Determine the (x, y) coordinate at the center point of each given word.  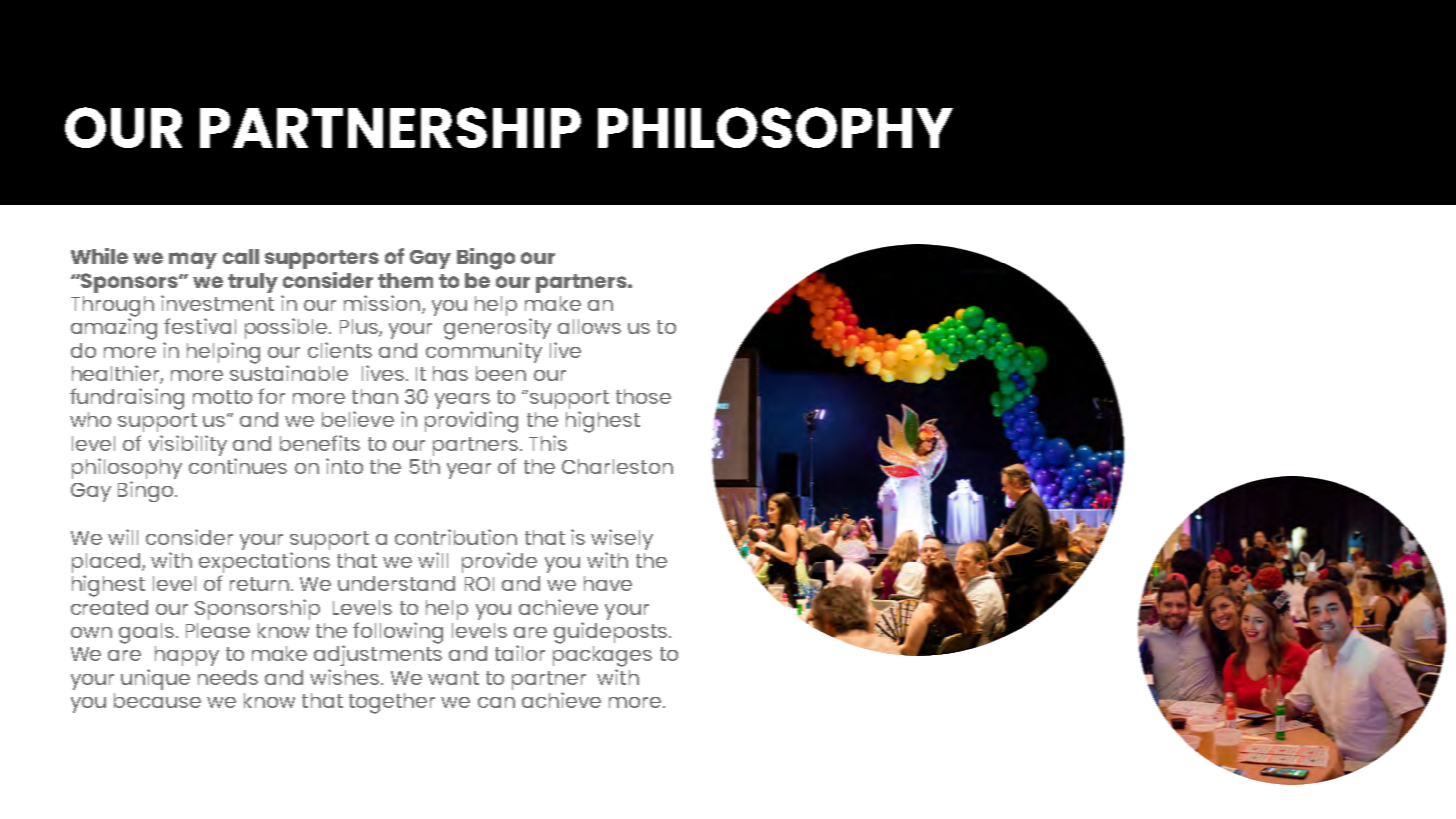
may (193, 260)
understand (396, 583)
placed (106, 564)
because (157, 700)
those (643, 396)
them (405, 280)
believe (358, 419)
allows (589, 326)
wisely (622, 541)
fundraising (127, 399)
